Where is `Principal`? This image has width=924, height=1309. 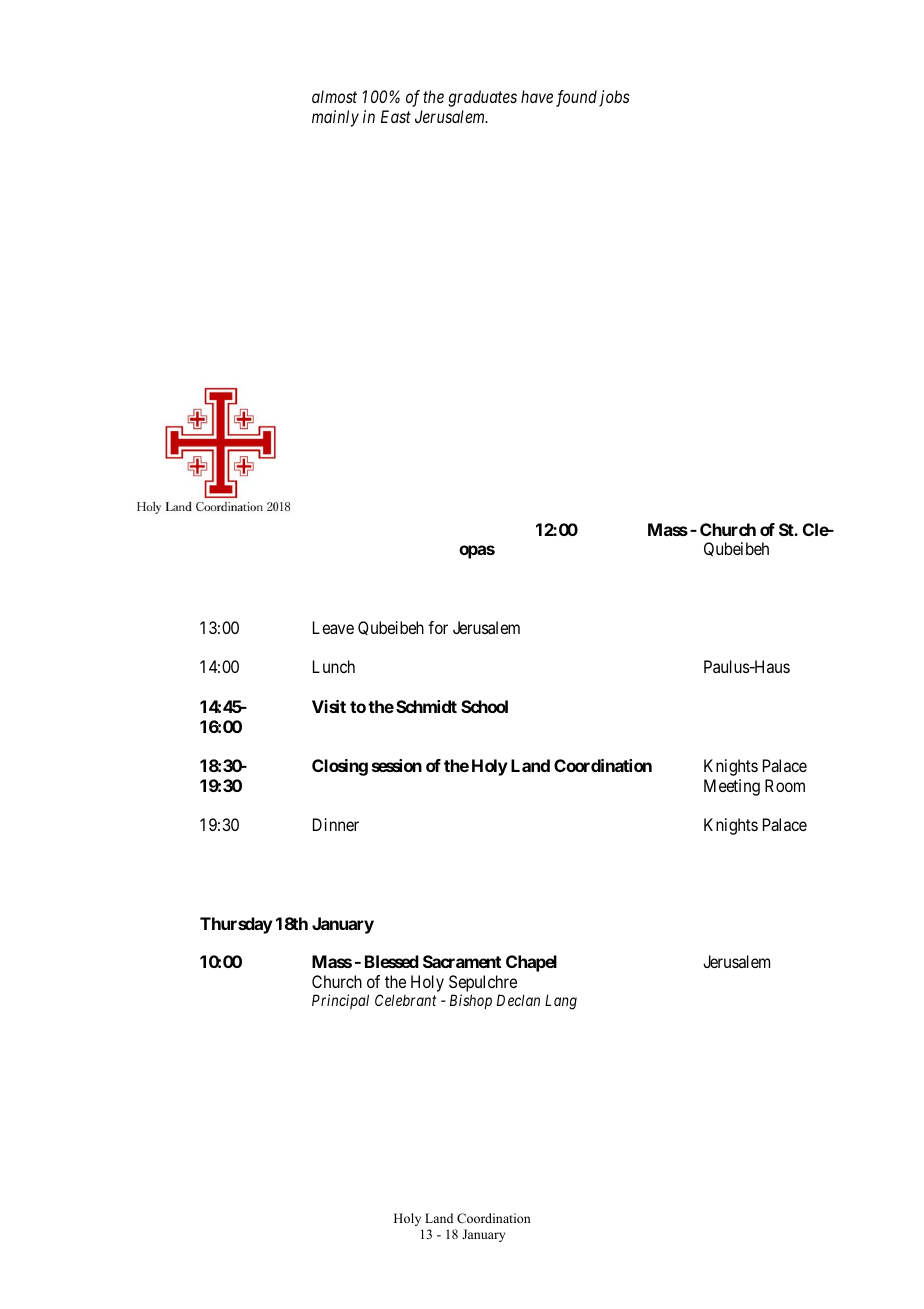 Principal is located at coordinates (340, 1001).
